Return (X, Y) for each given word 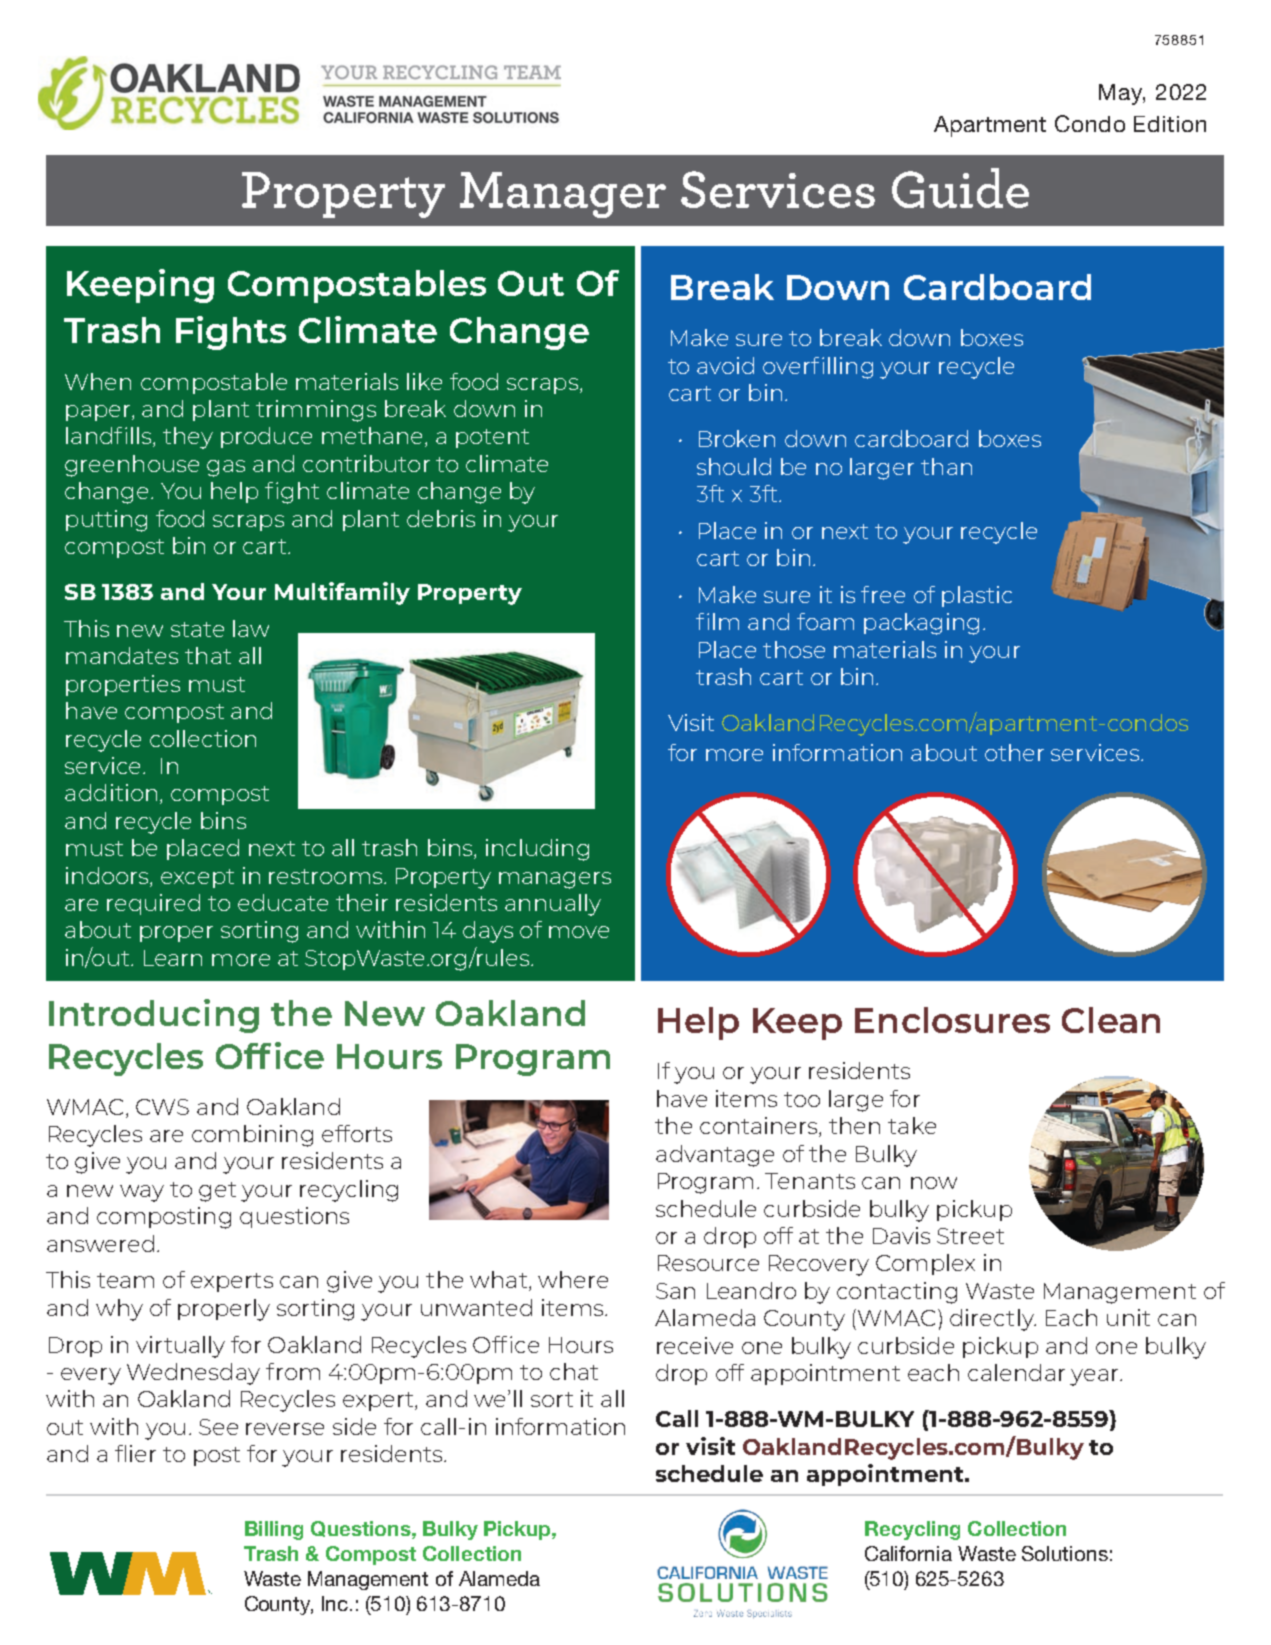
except (197, 878)
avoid (725, 365)
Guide (960, 188)
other (1014, 752)
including (537, 850)
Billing (274, 1530)
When (98, 381)
